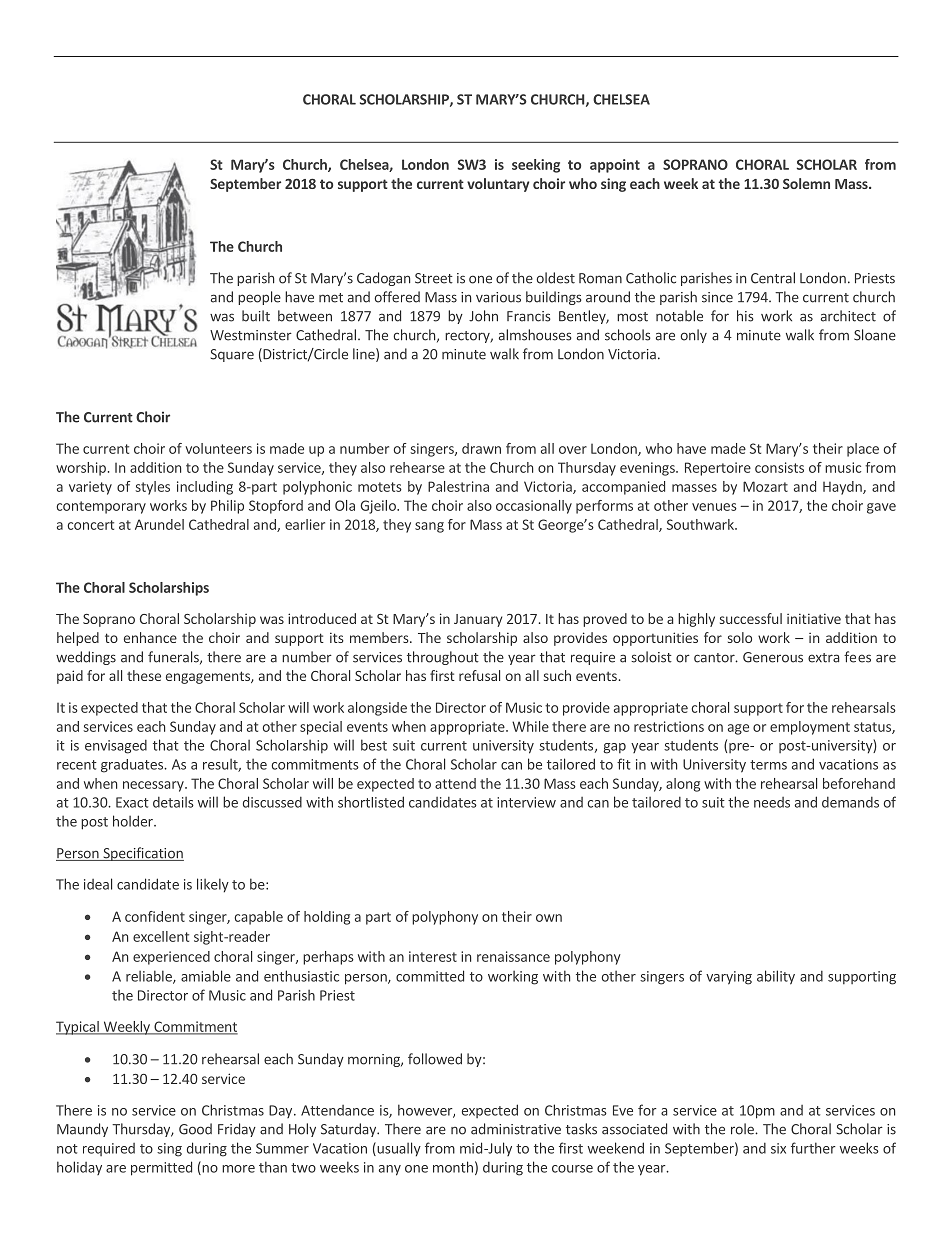 The image size is (952, 1233). What do you see at coordinates (498, 185) in the image?
I see `voluntary` at bounding box center [498, 185].
